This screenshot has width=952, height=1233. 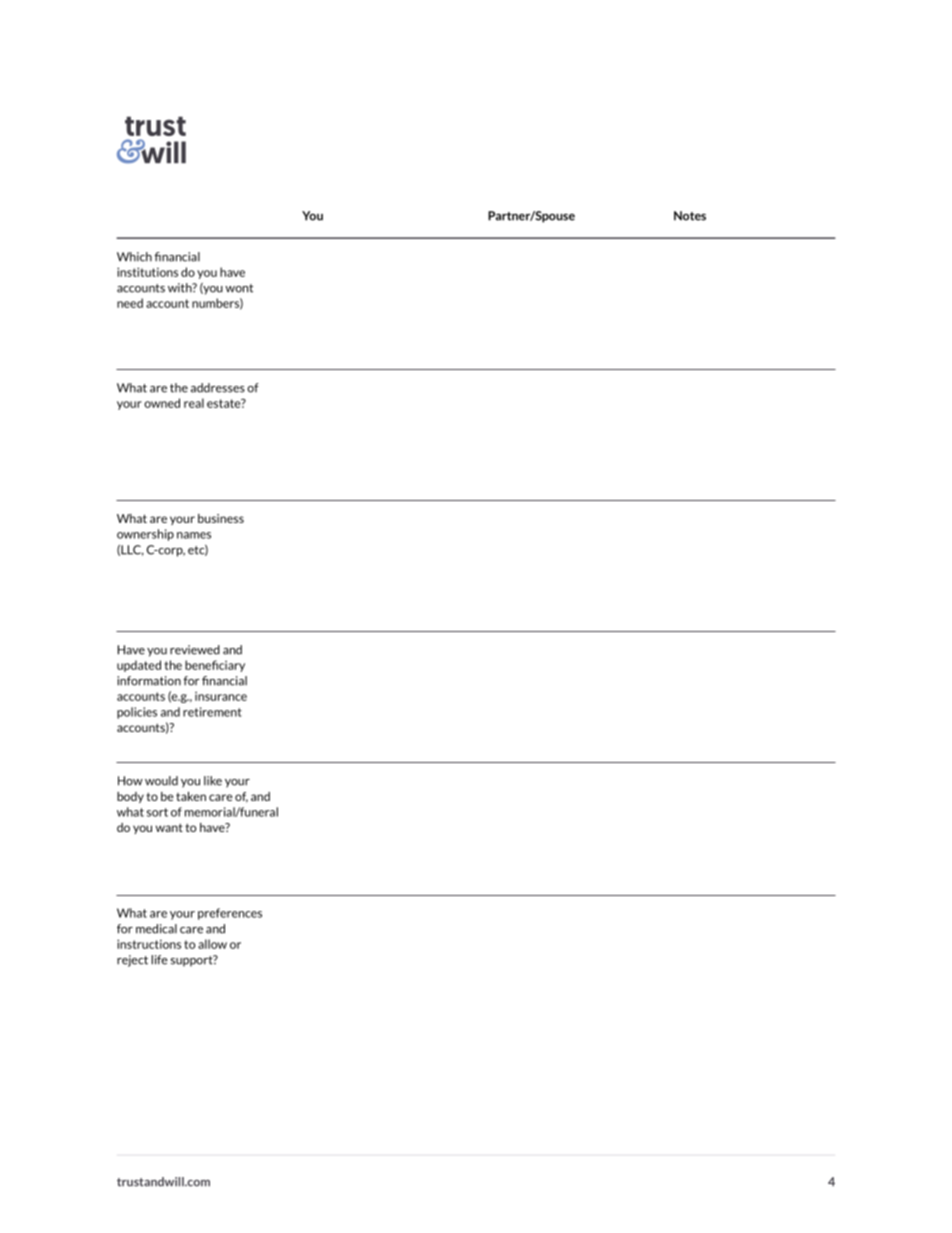 I want to click on allow, so click(x=212, y=944).
